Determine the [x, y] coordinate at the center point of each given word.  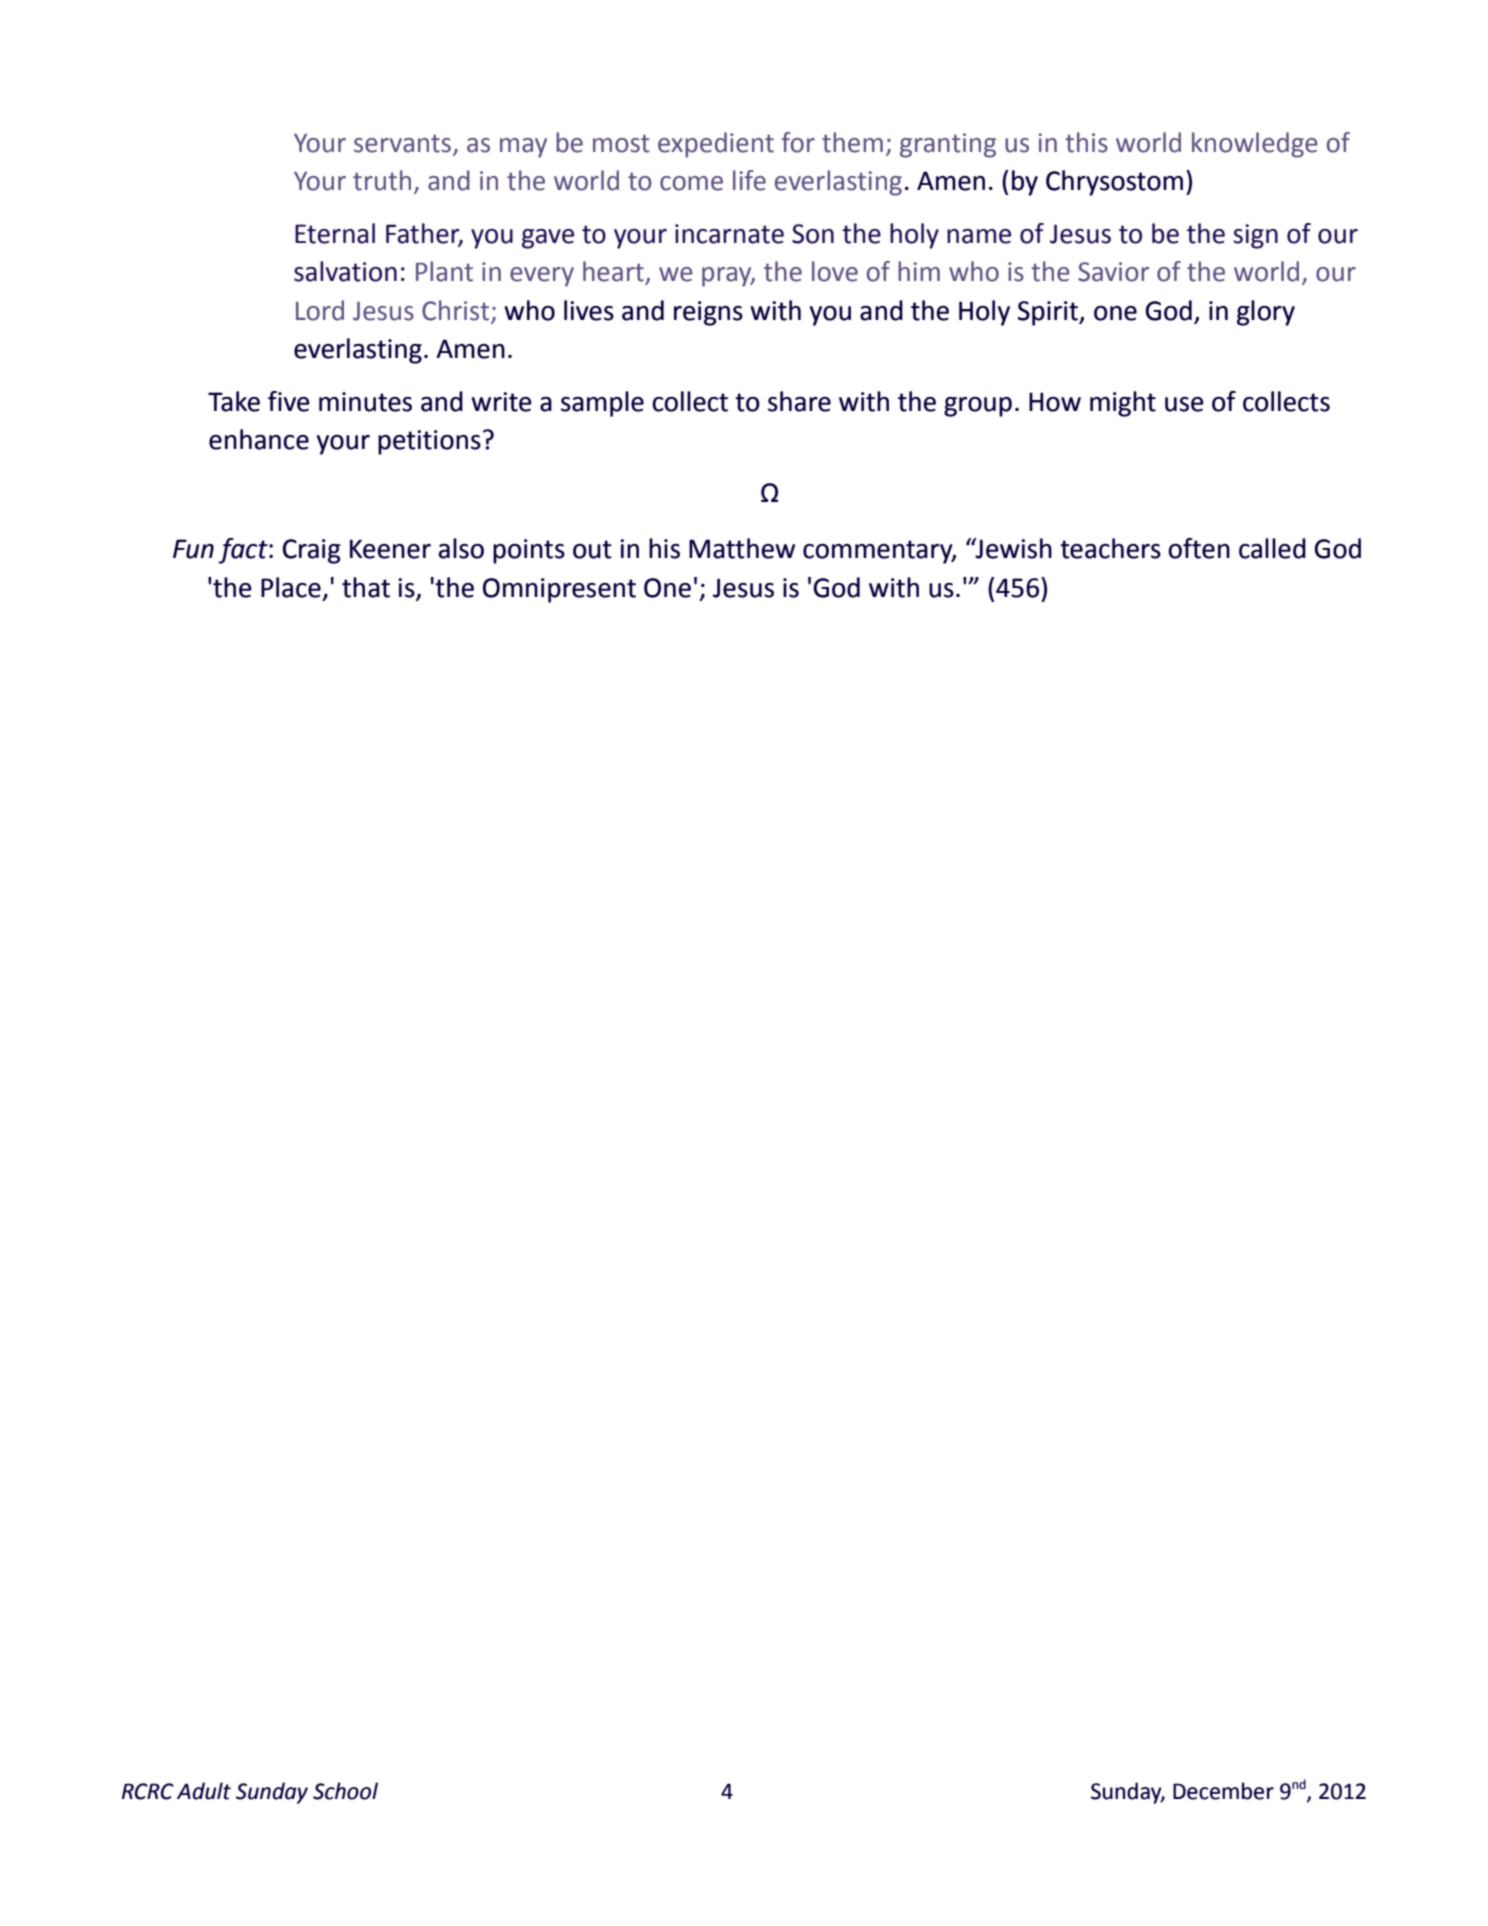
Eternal [335, 233]
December [1223, 1791]
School [345, 1791]
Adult [204, 1791]
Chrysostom [1114, 183]
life [749, 180]
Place [291, 587]
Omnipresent [559, 590]
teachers [1110, 548]
